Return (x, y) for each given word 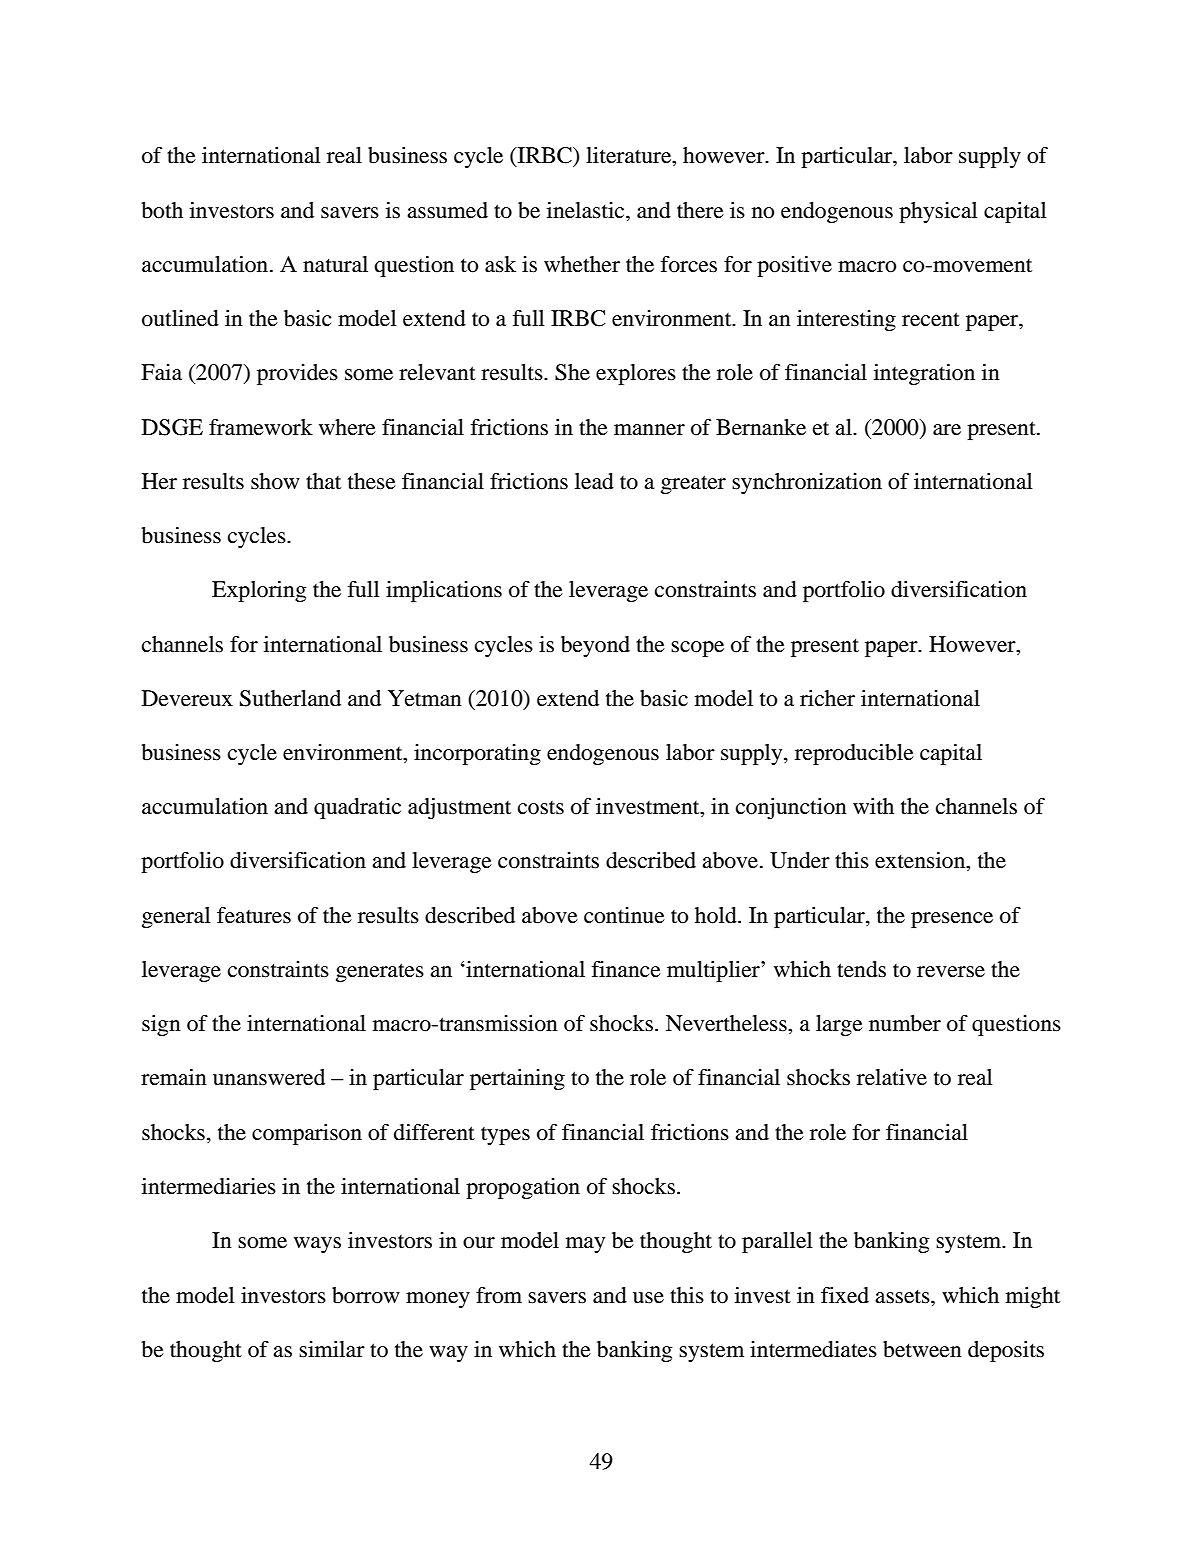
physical (938, 212)
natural (335, 264)
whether (582, 264)
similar (332, 1349)
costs (541, 808)
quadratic (357, 808)
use (648, 1298)
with (873, 806)
